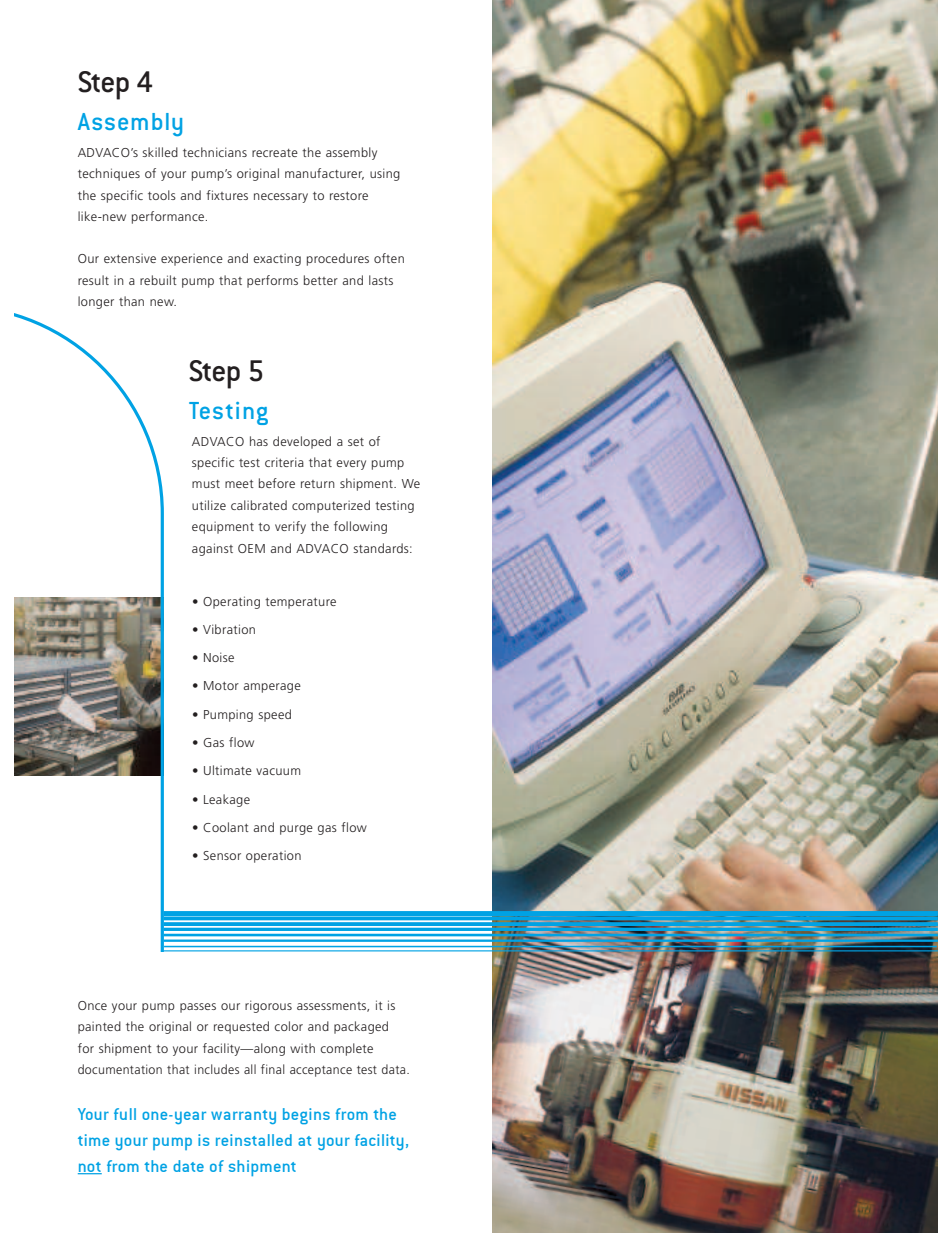  I want to click on set, so click(356, 442).
